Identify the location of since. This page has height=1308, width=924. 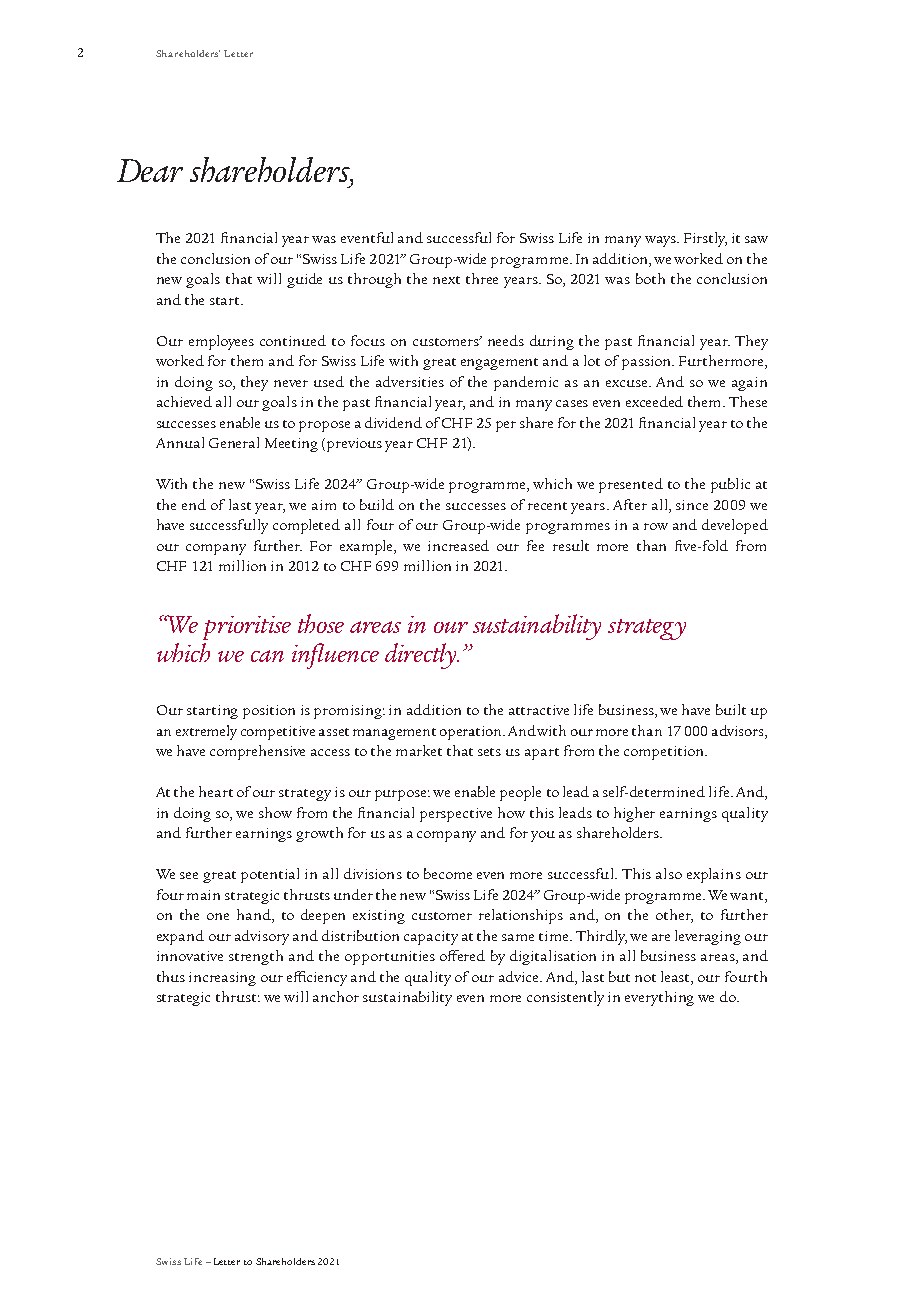
(692, 505).
